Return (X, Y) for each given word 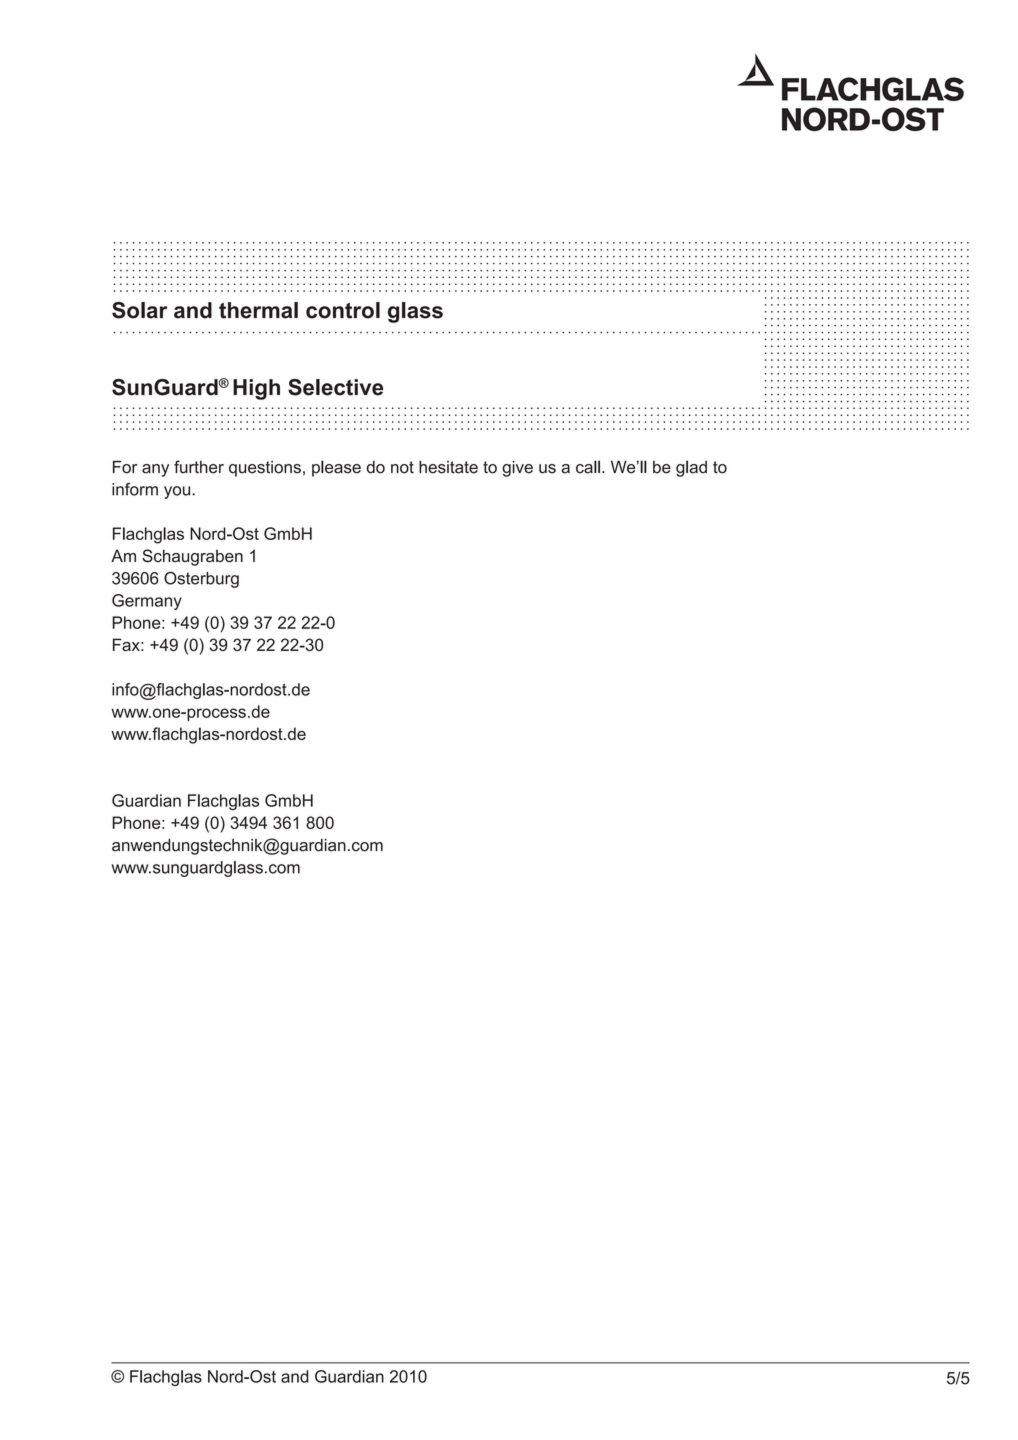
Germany (147, 602)
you (178, 492)
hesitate (448, 467)
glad (691, 468)
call (588, 467)
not (402, 467)
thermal (258, 310)
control (343, 310)
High (256, 389)
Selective (335, 387)
